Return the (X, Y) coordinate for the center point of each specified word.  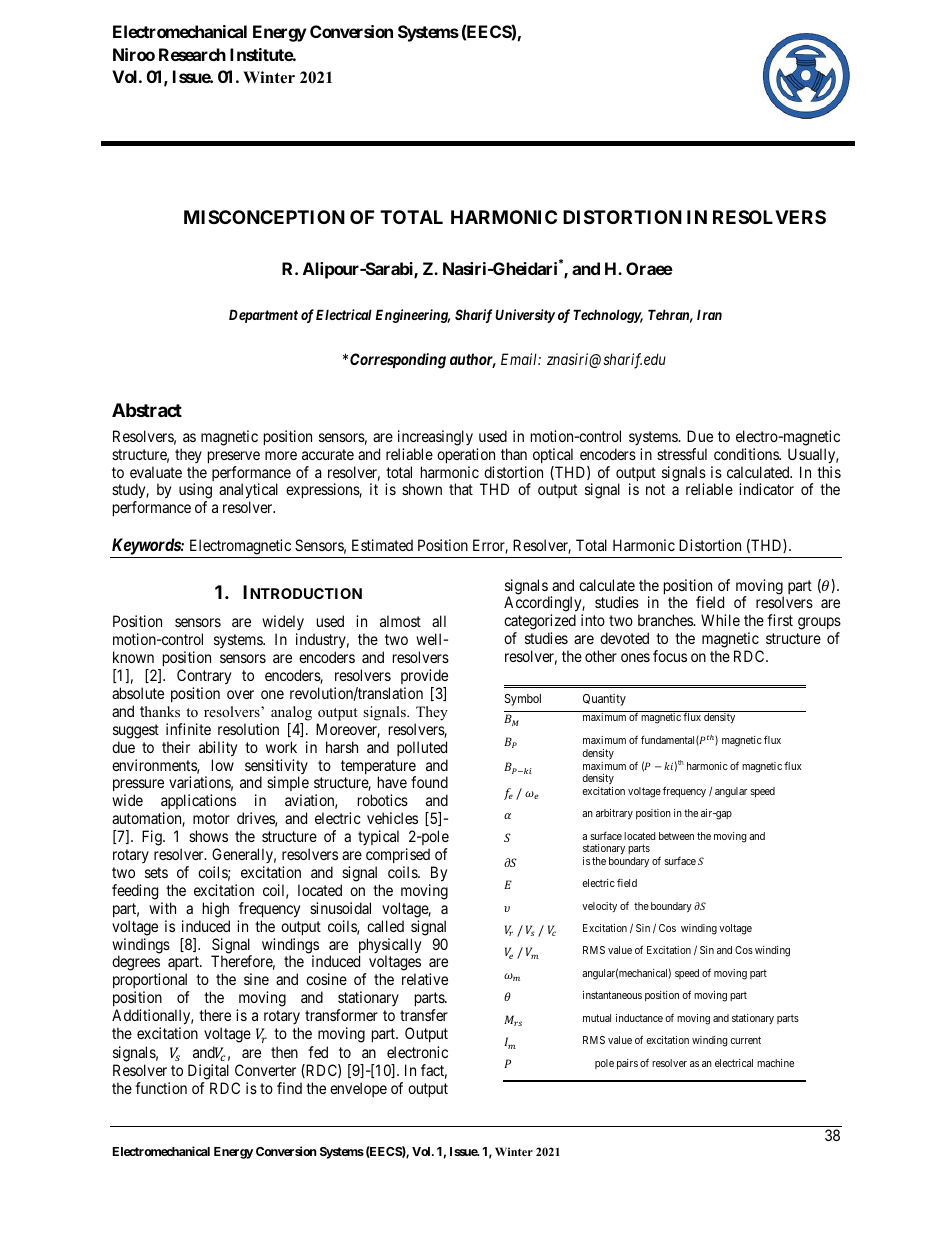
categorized (540, 623)
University (525, 316)
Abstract (147, 410)
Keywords (147, 546)
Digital (208, 1072)
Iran (709, 314)
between (676, 836)
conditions (747, 454)
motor (211, 818)
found (429, 782)
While (720, 620)
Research (192, 54)
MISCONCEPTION (264, 217)
